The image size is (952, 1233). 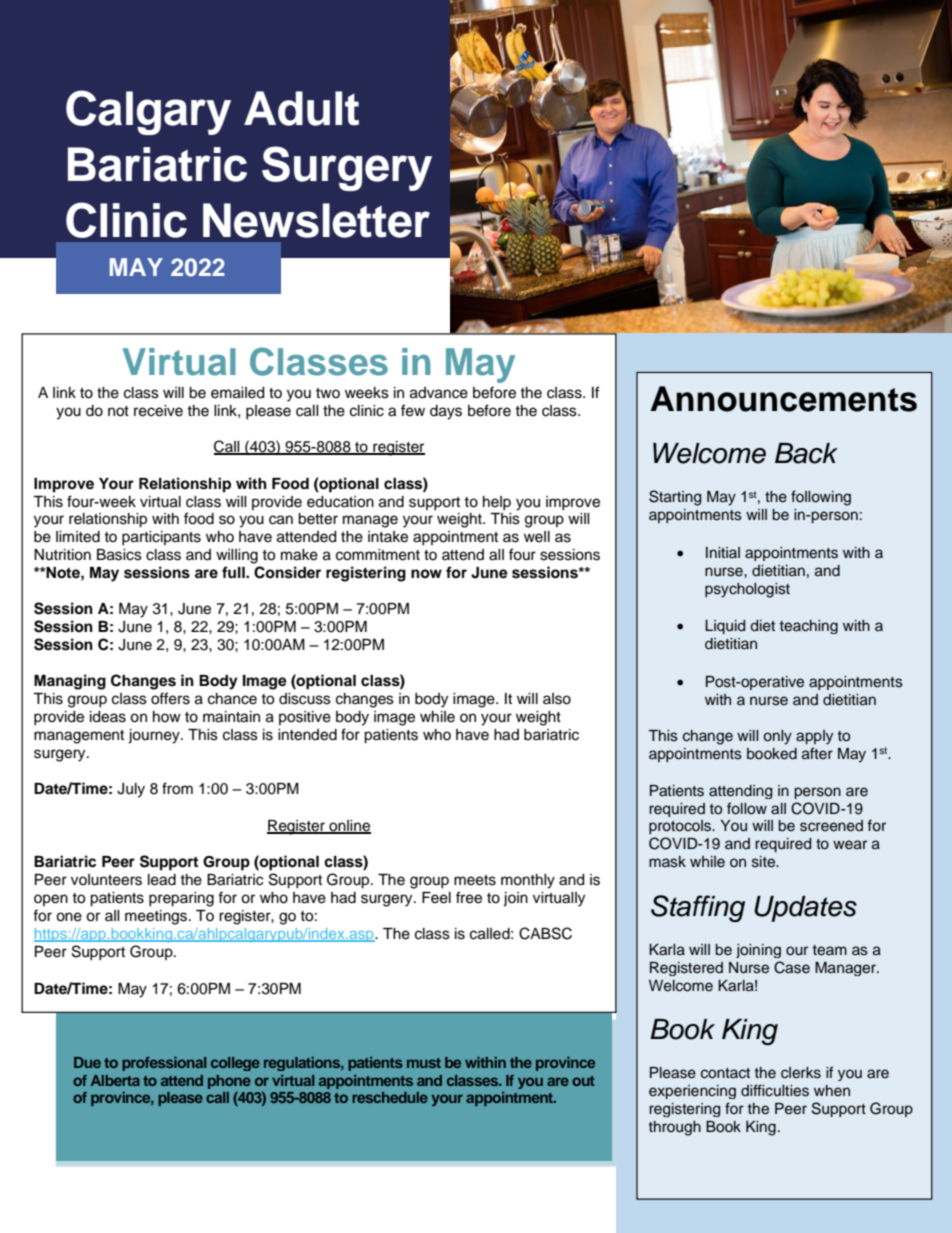 I want to click on Basics, so click(x=119, y=555).
